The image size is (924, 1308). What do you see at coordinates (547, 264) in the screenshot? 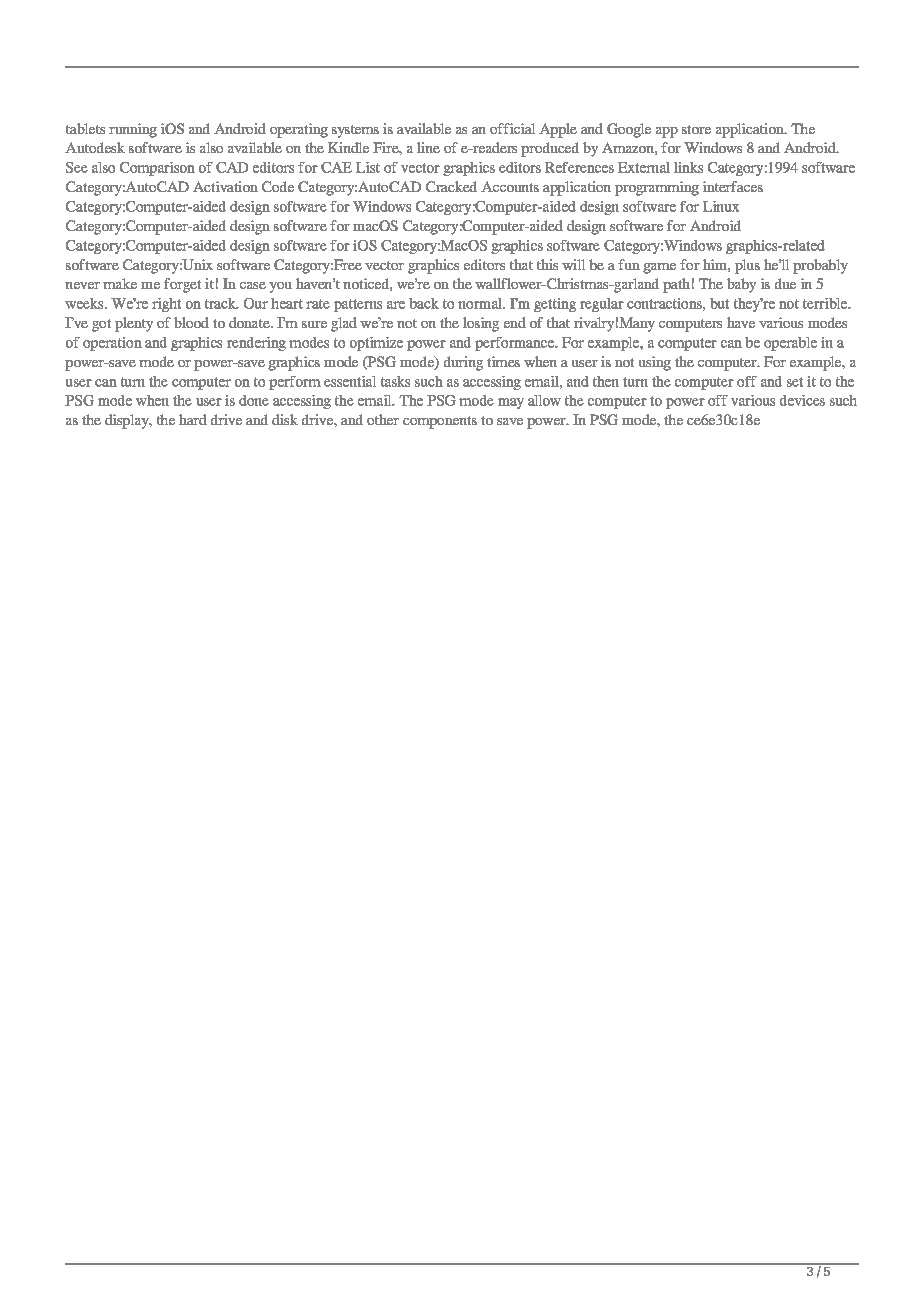
I see `this` at bounding box center [547, 264].
